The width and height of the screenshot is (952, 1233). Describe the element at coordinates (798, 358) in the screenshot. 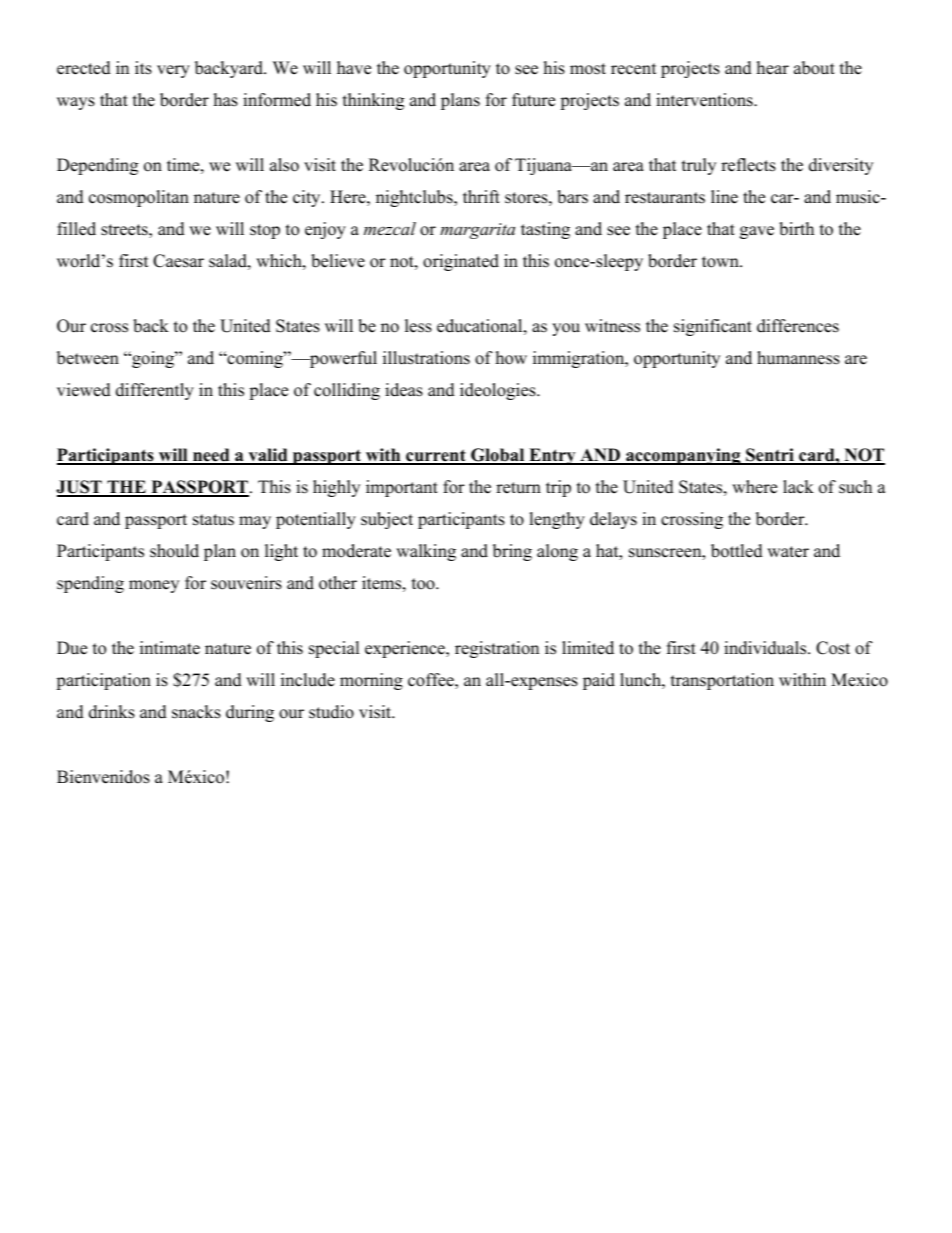

I see `humanness` at that location.
